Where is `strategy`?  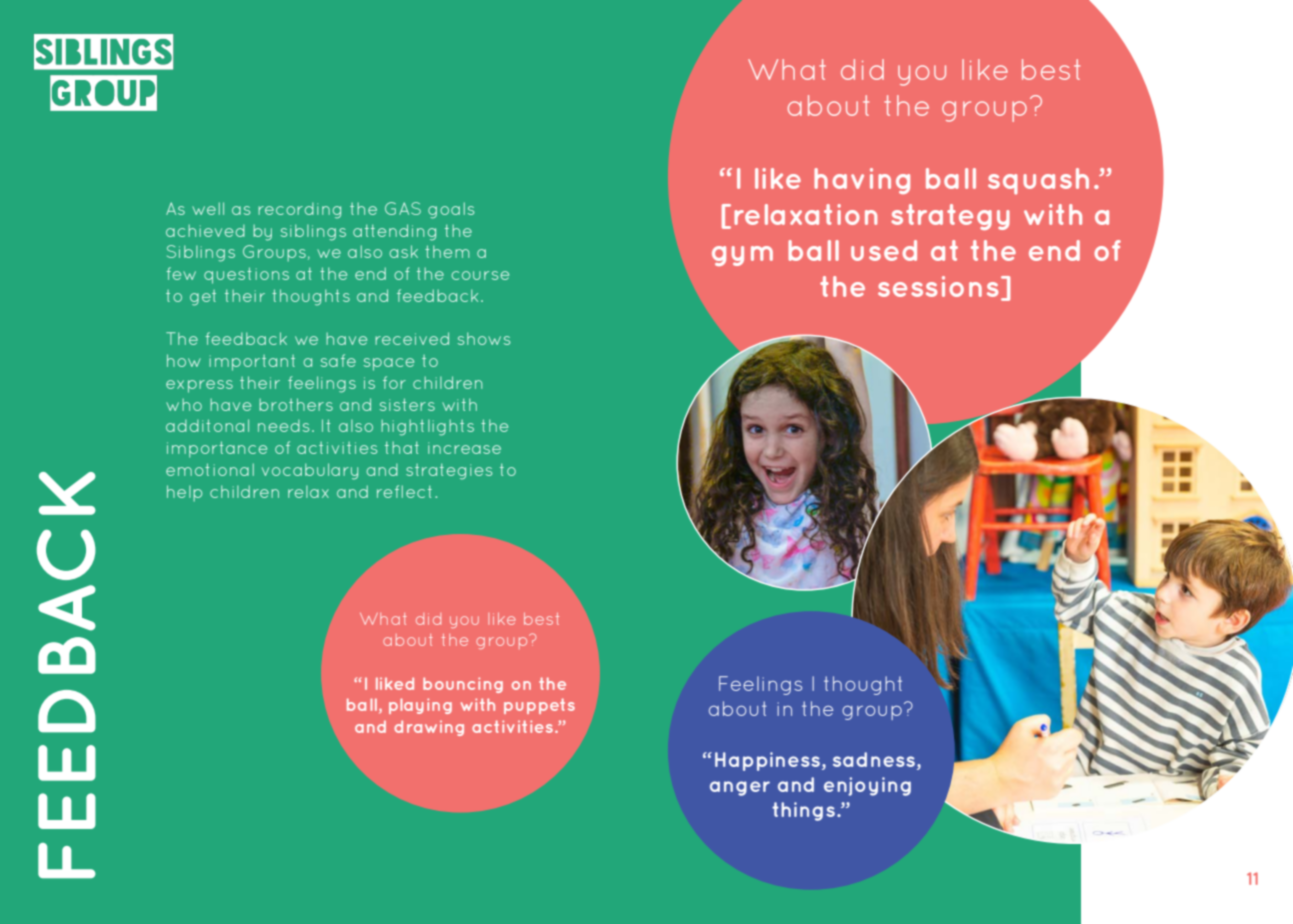 strategy is located at coordinates (950, 217).
